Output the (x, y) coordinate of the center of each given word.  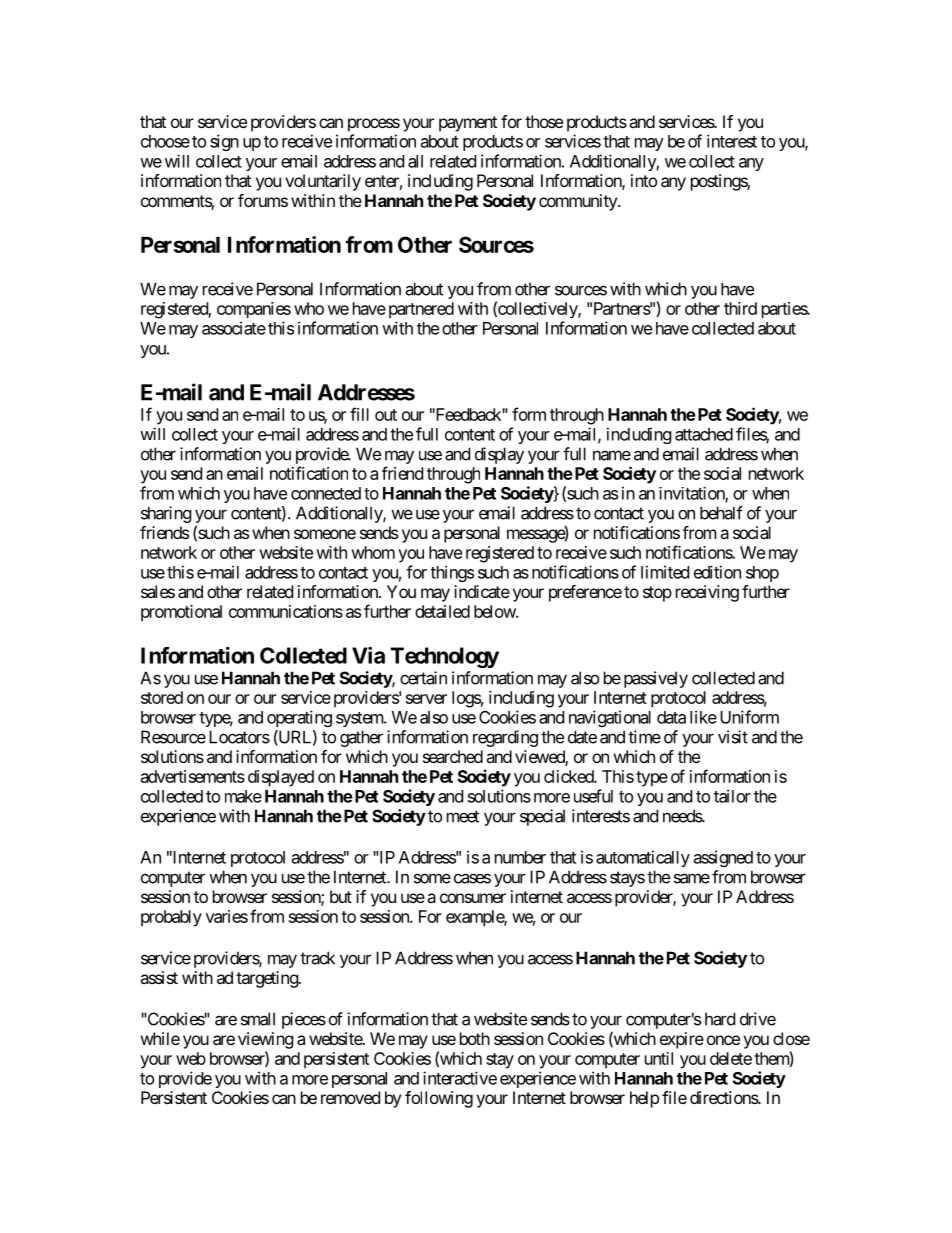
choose (165, 141)
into (644, 180)
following (439, 1099)
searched (453, 756)
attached (704, 434)
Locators (239, 737)
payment (468, 124)
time (644, 737)
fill (359, 414)
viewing (266, 1040)
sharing (166, 514)
